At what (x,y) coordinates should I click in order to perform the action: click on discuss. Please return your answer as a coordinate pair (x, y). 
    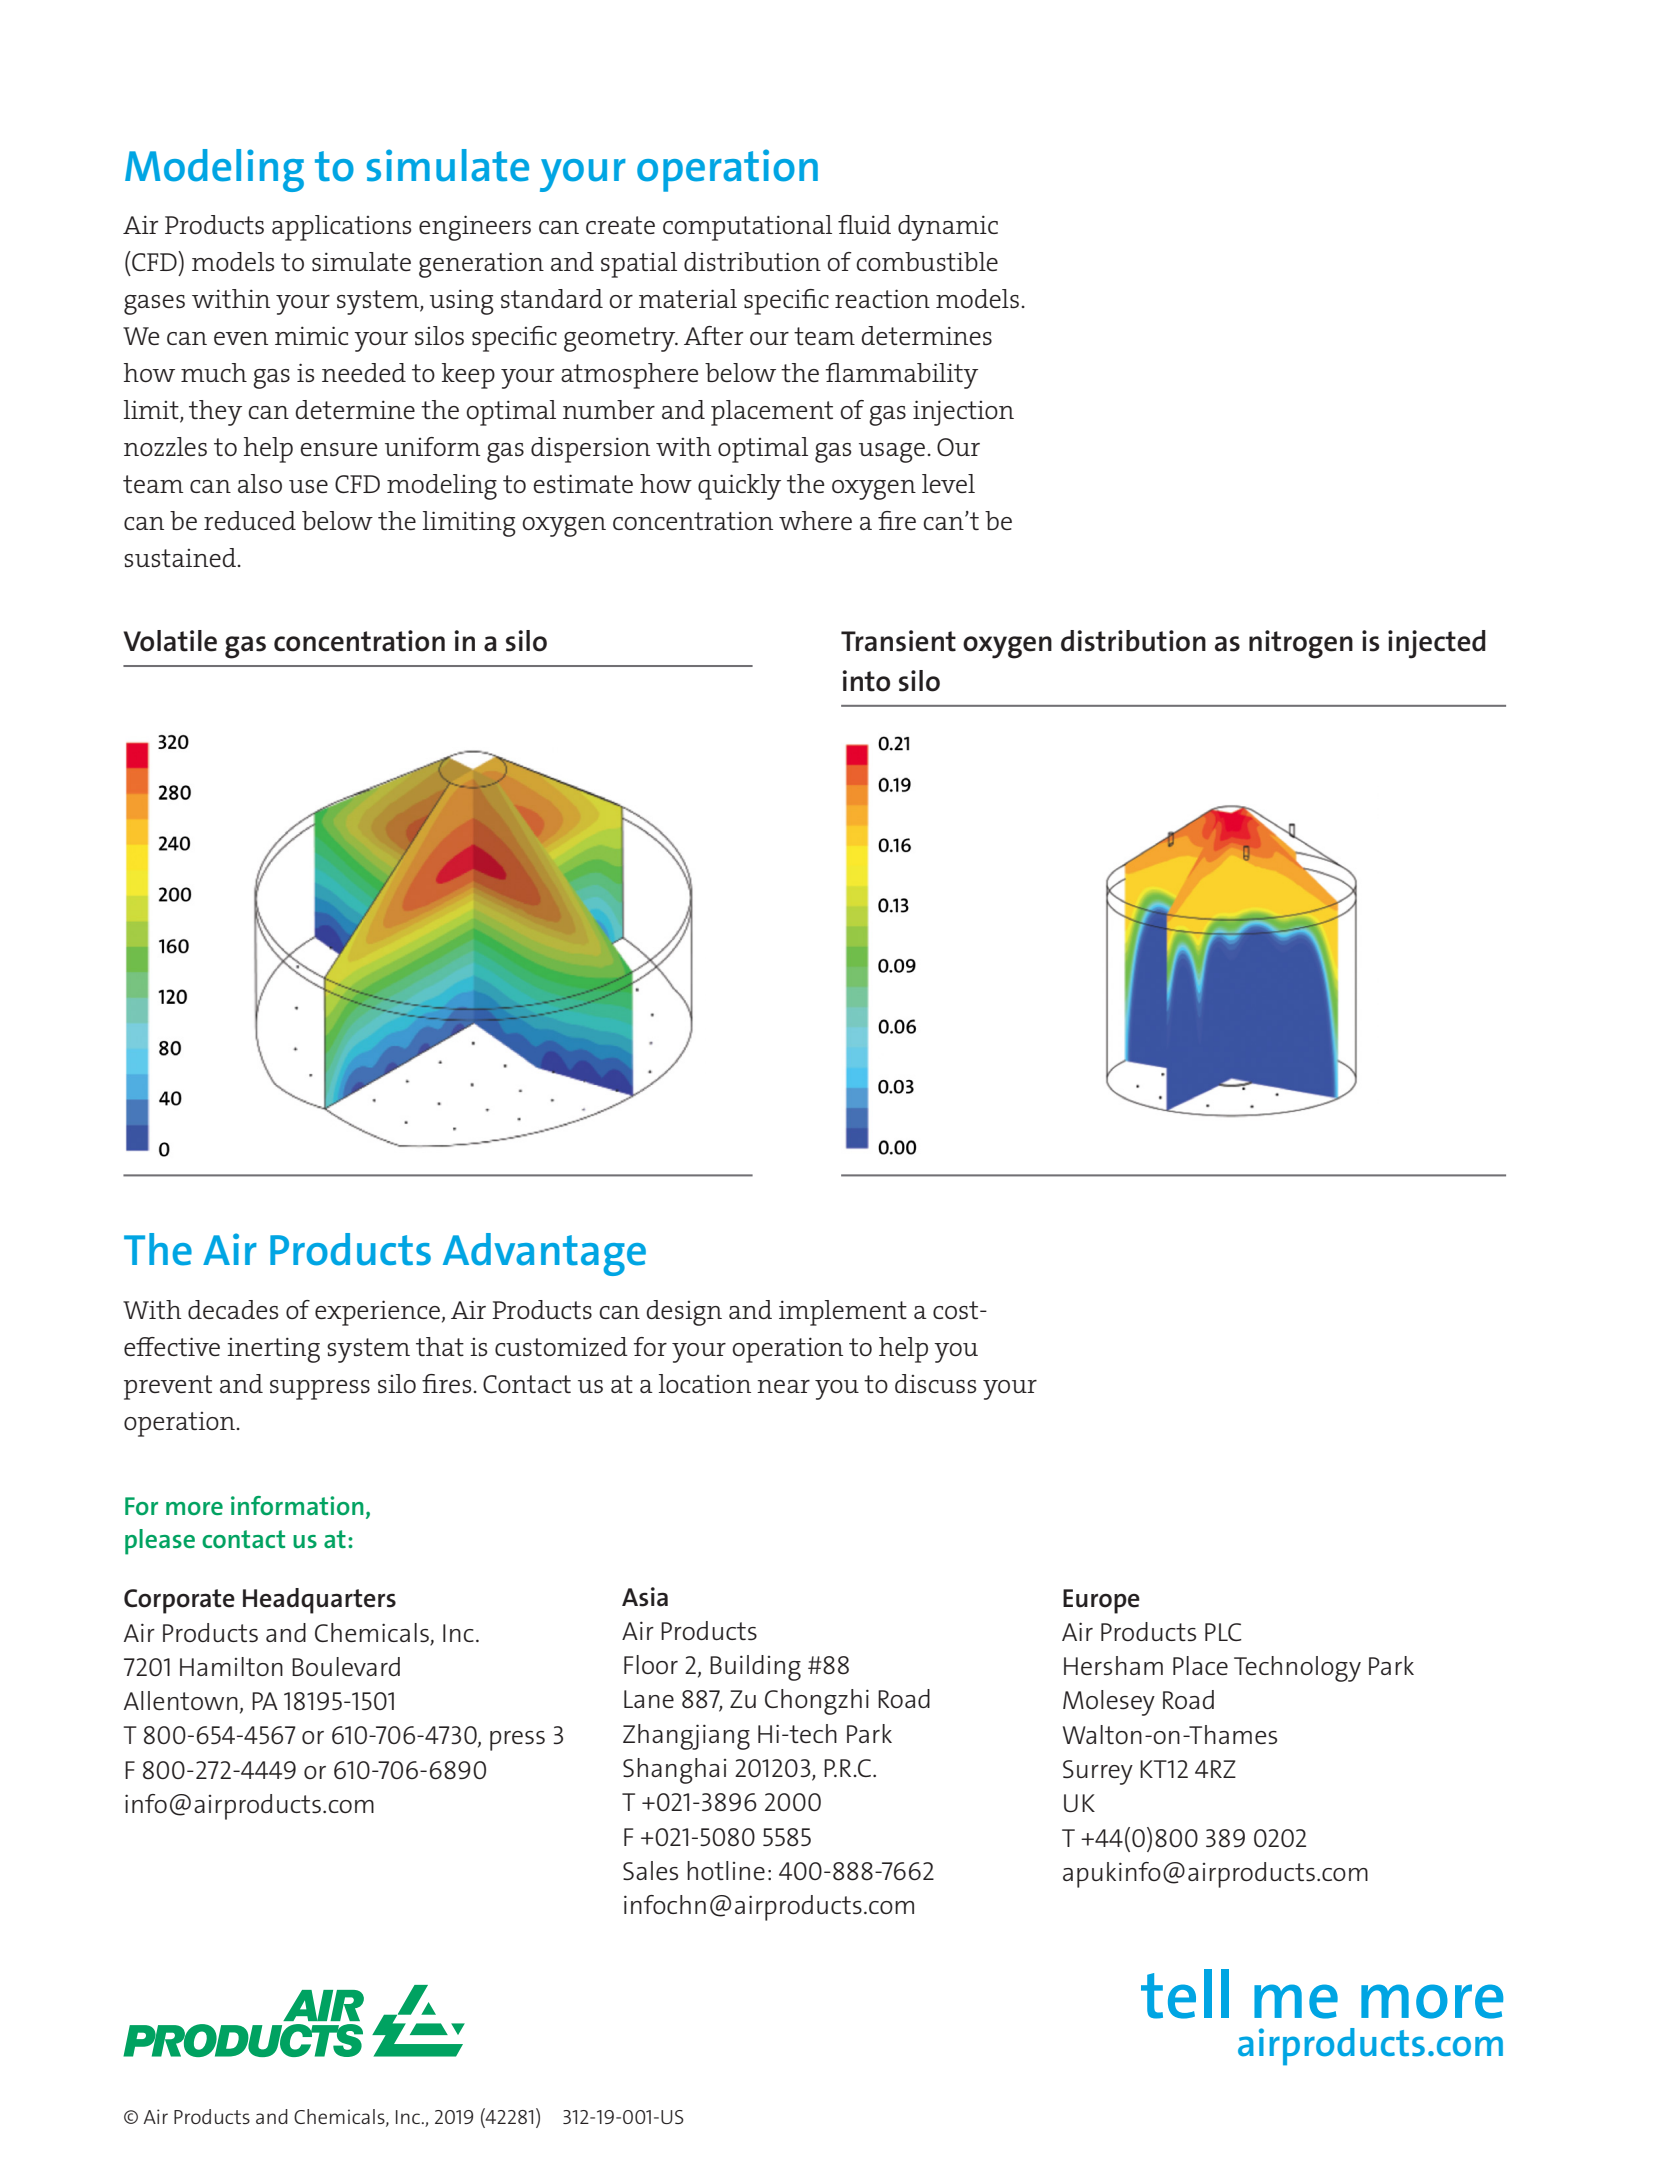
    Looking at the image, I should click on (935, 1383).
